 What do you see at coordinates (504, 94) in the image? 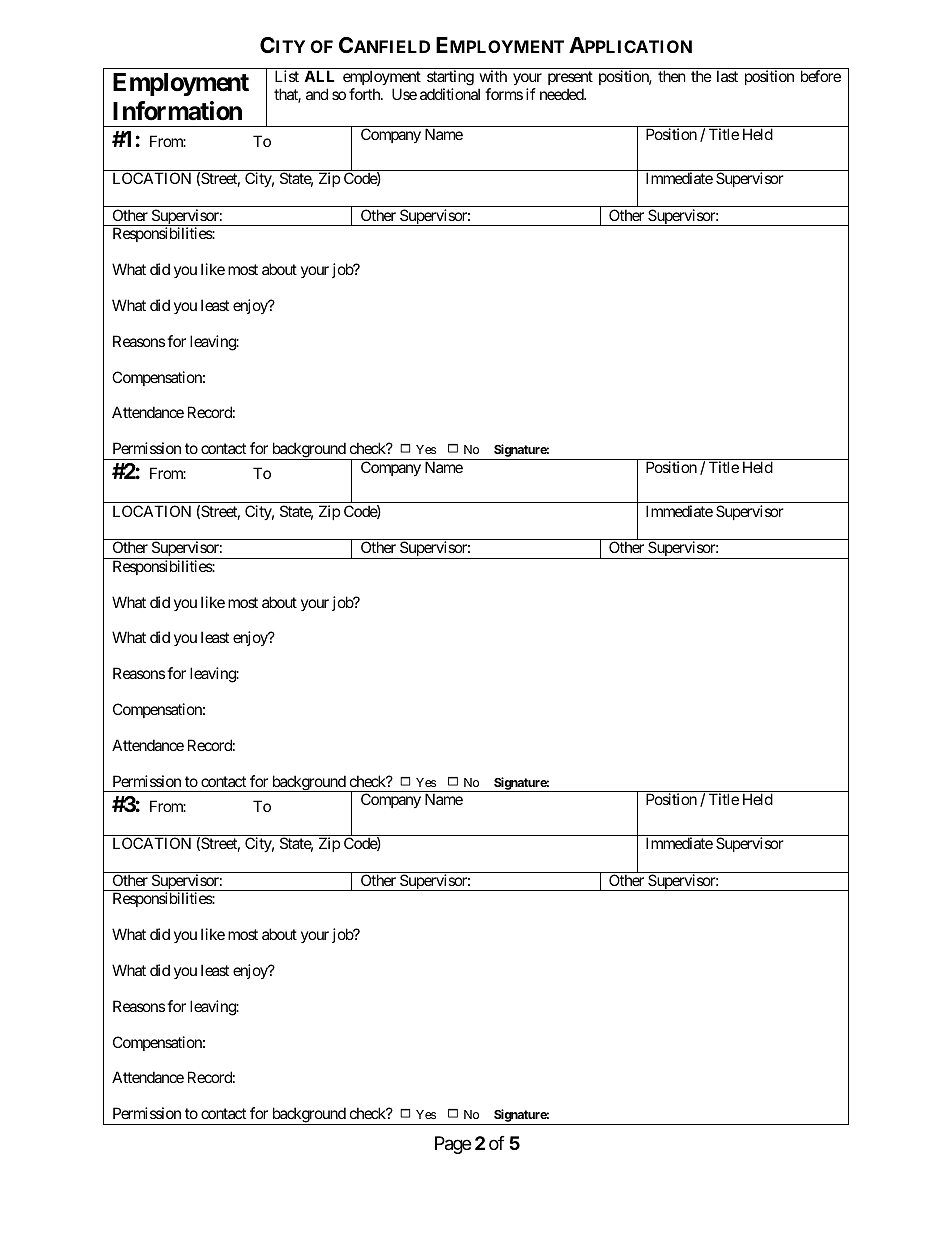
I see `forms` at bounding box center [504, 94].
